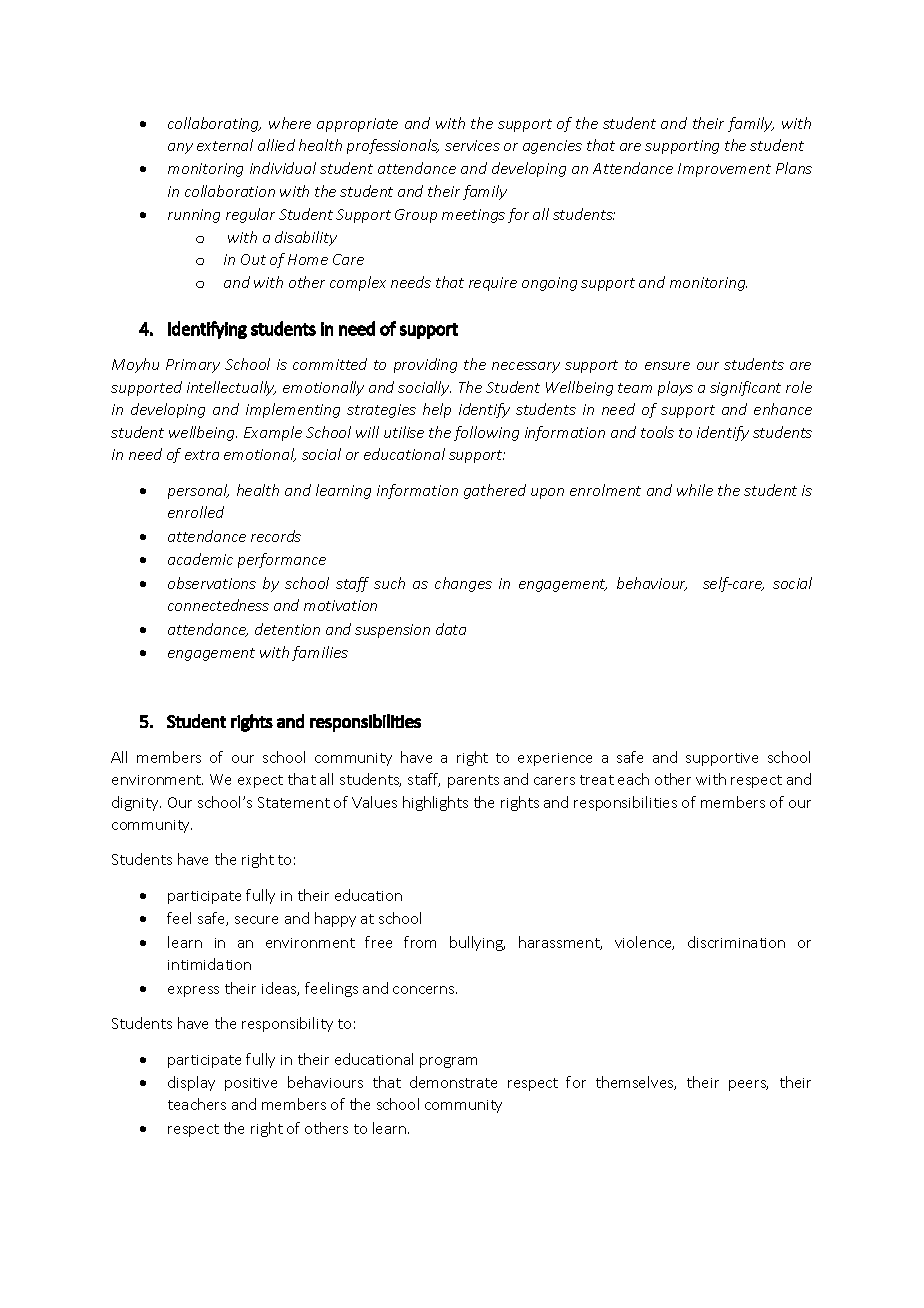  I want to click on changes, so click(463, 584).
